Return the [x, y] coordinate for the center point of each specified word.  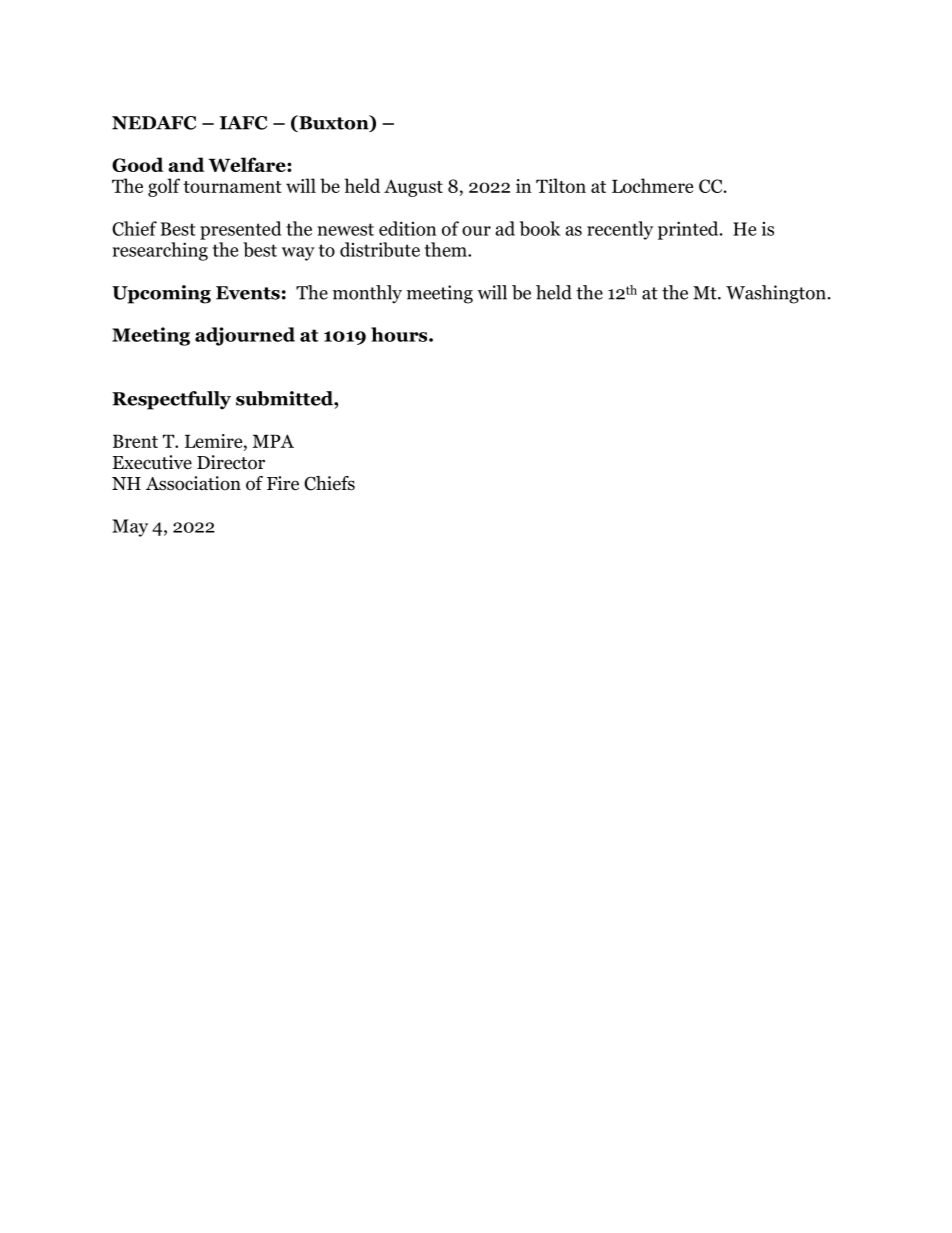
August [413, 188]
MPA [273, 441]
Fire [283, 483]
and [186, 164]
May [130, 528]
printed [689, 230]
